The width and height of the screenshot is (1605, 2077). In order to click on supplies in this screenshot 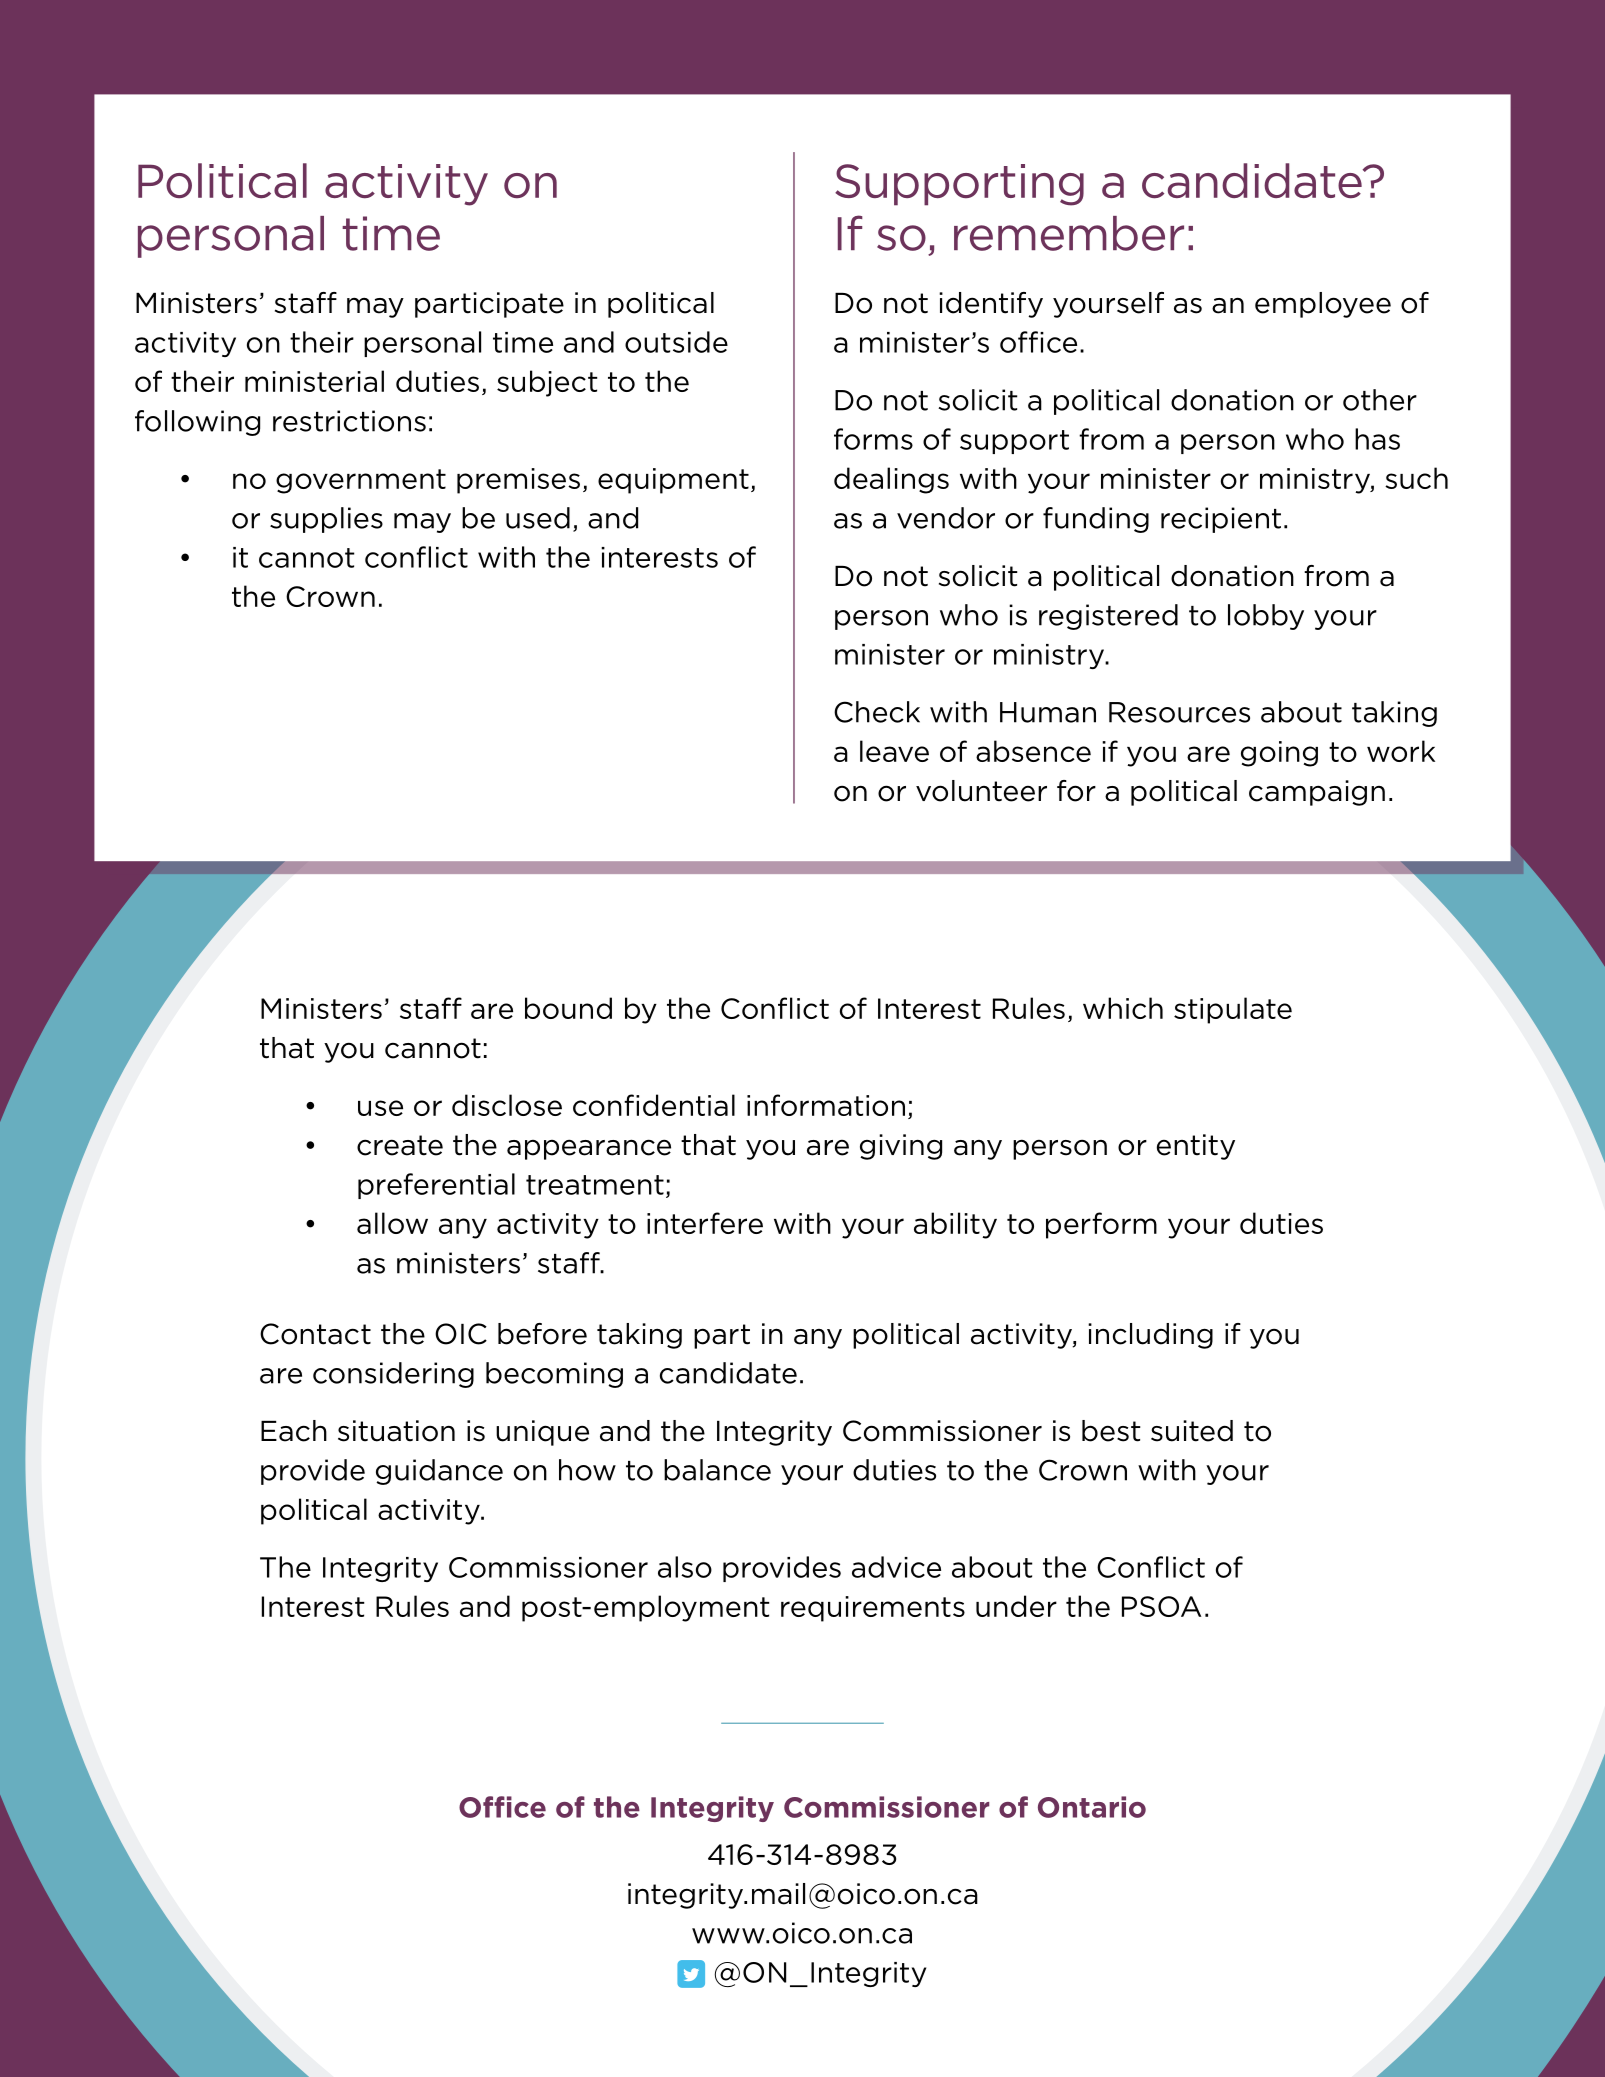, I will do `click(326, 520)`.
